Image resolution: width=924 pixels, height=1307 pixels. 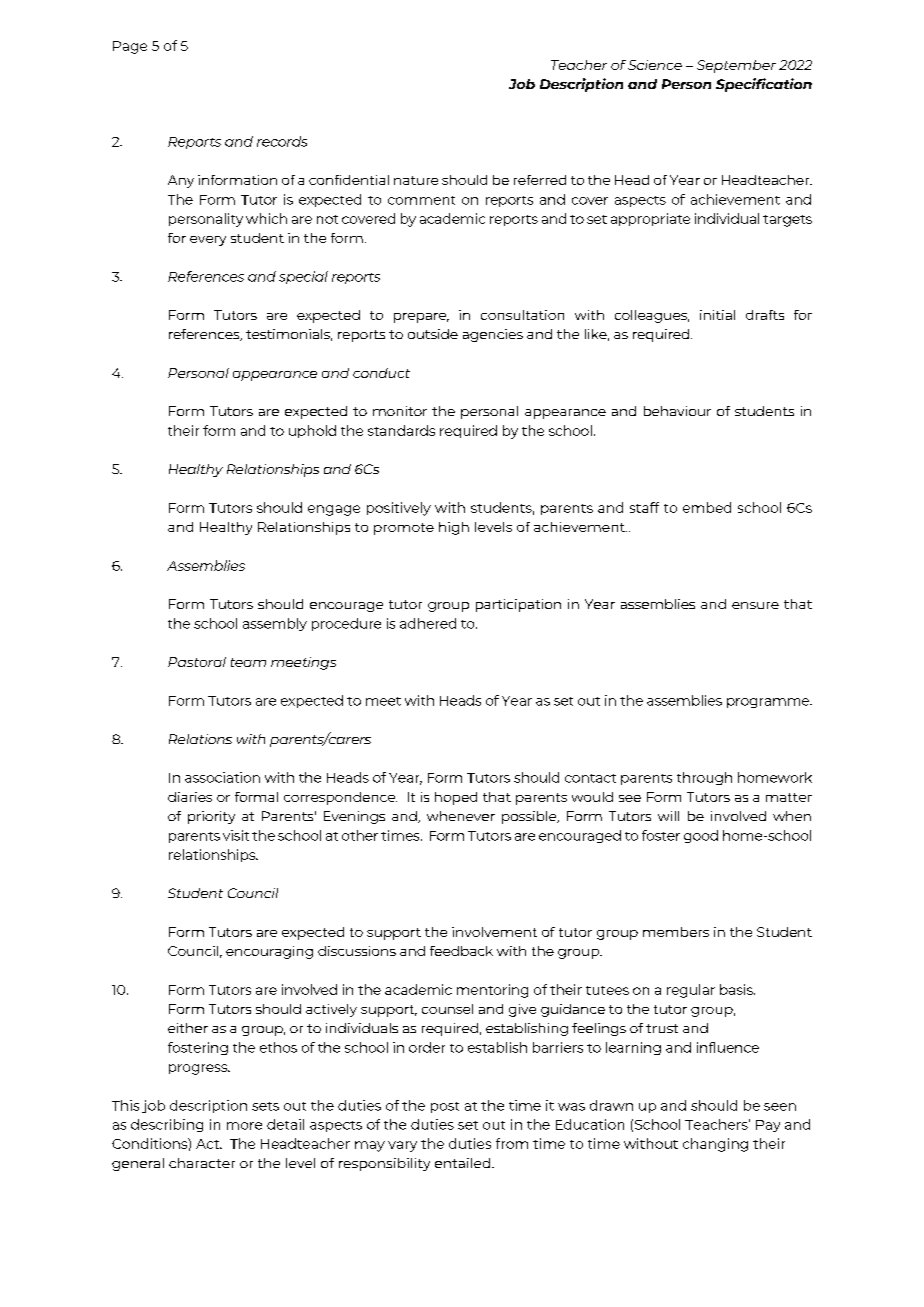 I want to click on character, so click(x=202, y=1163).
